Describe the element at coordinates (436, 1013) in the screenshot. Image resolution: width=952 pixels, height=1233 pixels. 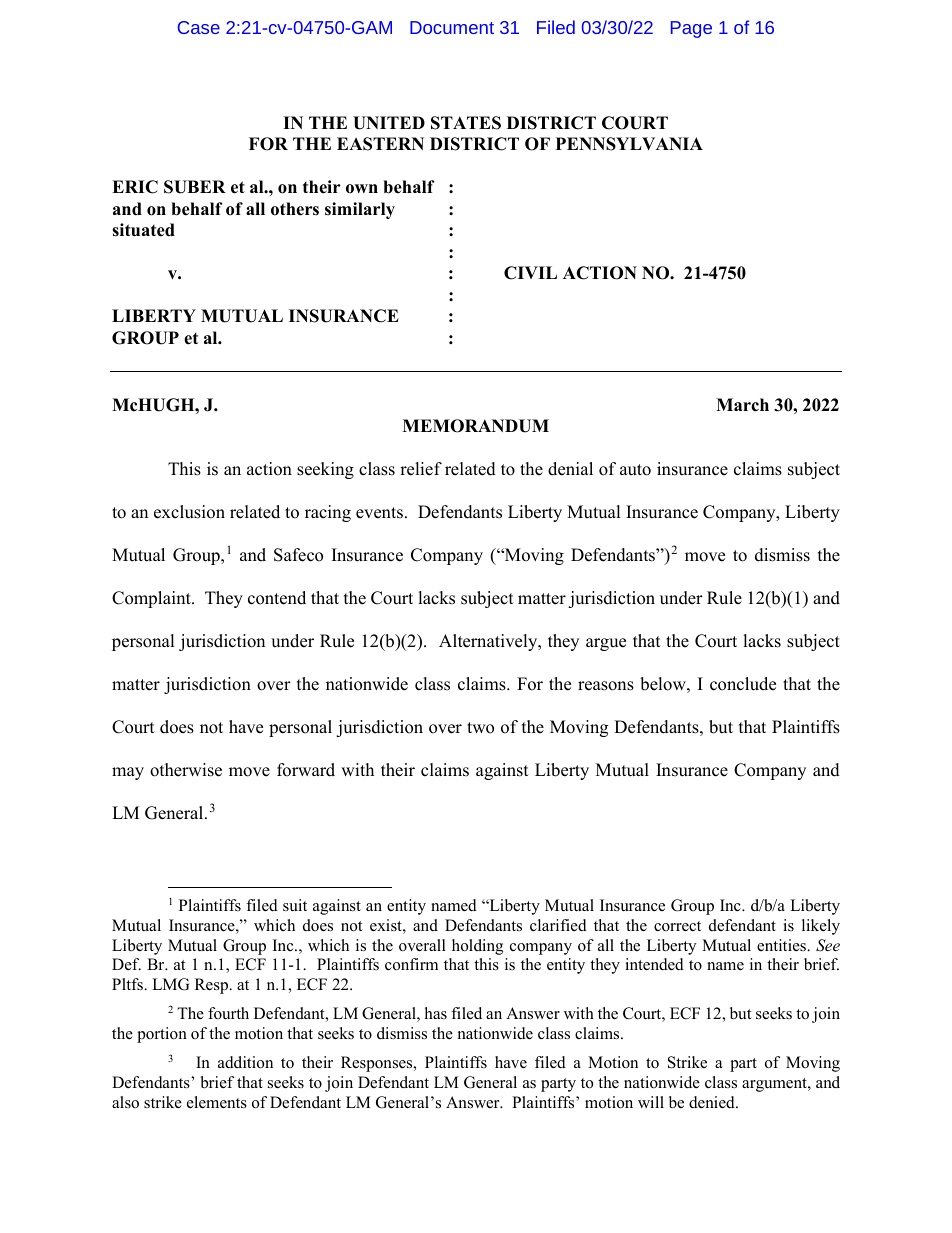
I see `has` at that location.
